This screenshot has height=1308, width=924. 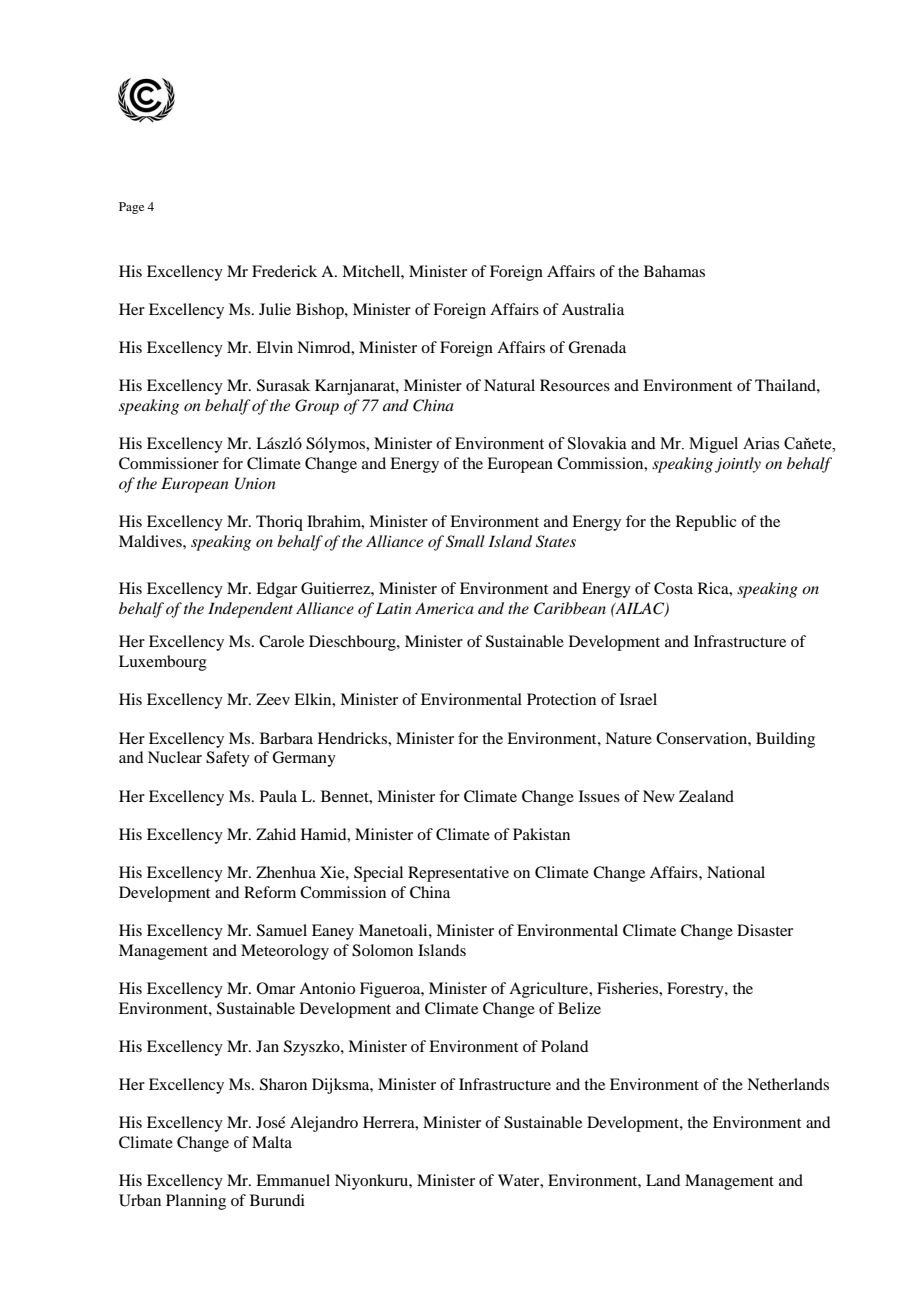 I want to click on Alejandro, so click(x=324, y=1124).
